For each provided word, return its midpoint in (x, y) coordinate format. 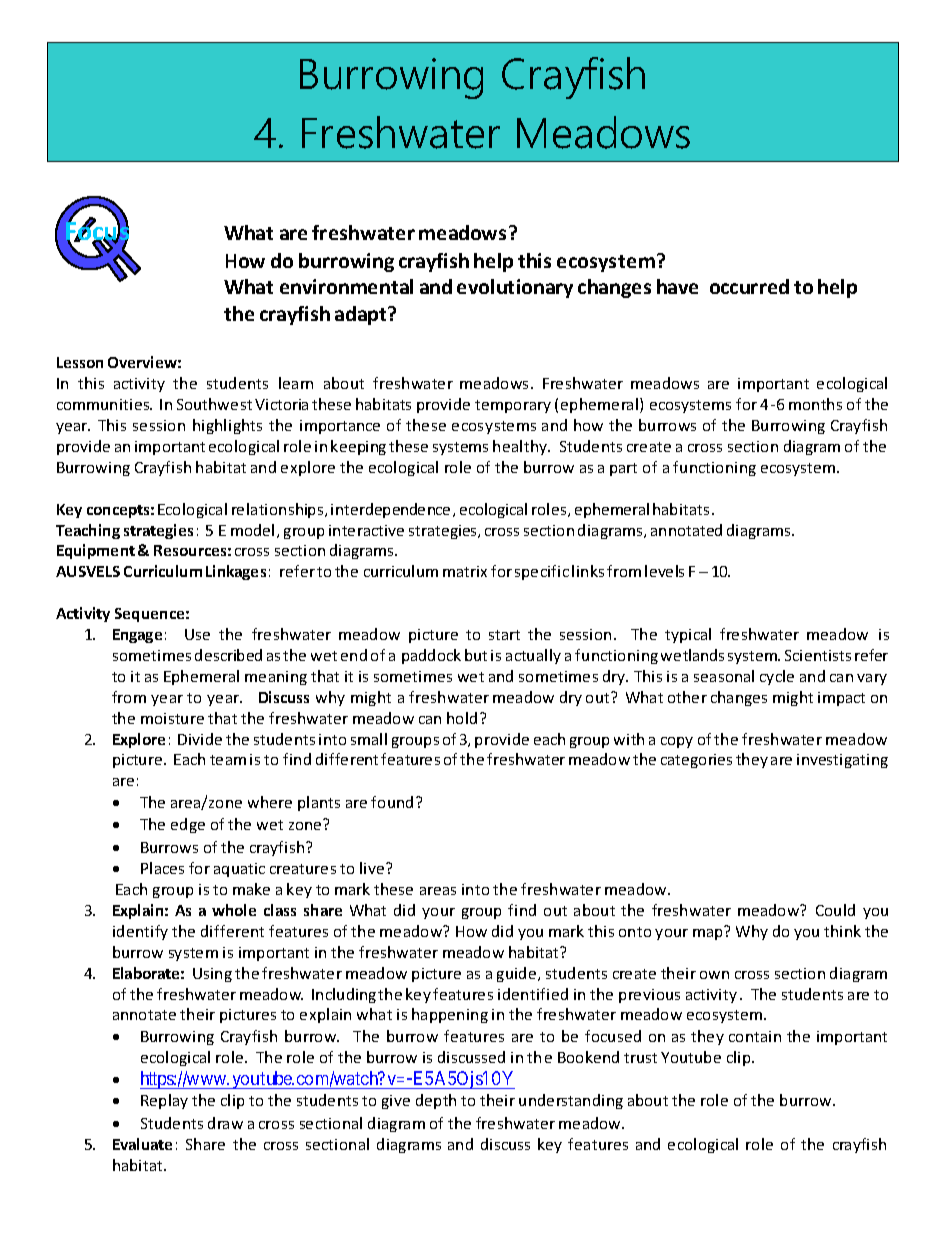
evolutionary (515, 288)
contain (755, 1036)
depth (436, 1101)
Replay (164, 1101)
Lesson (80, 362)
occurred (749, 286)
